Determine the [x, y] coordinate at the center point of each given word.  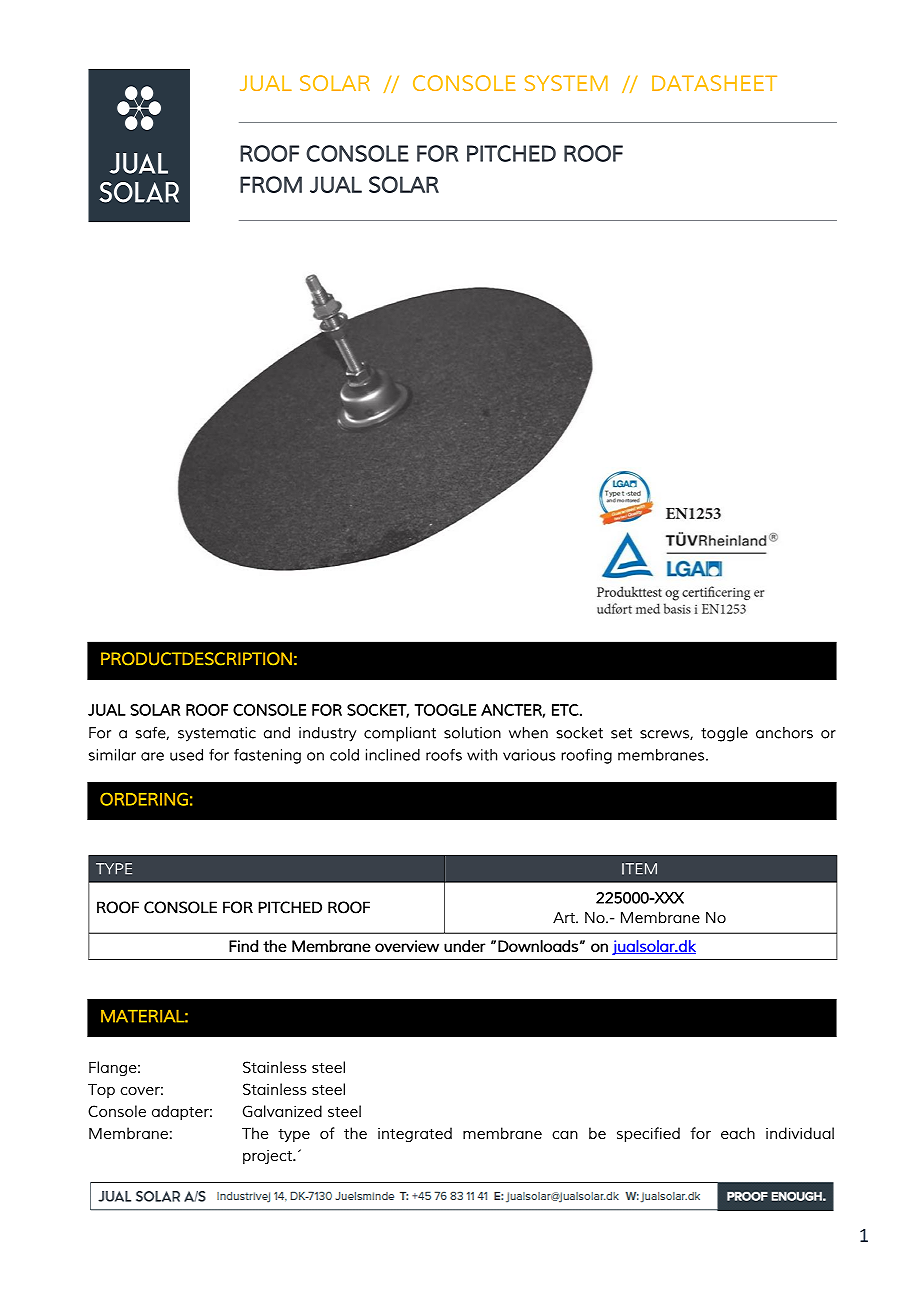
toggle [724, 734]
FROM [271, 184]
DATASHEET [714, 83]
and [277, 733]
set [621, 733]
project [268, 1157]
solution [472, 732]
